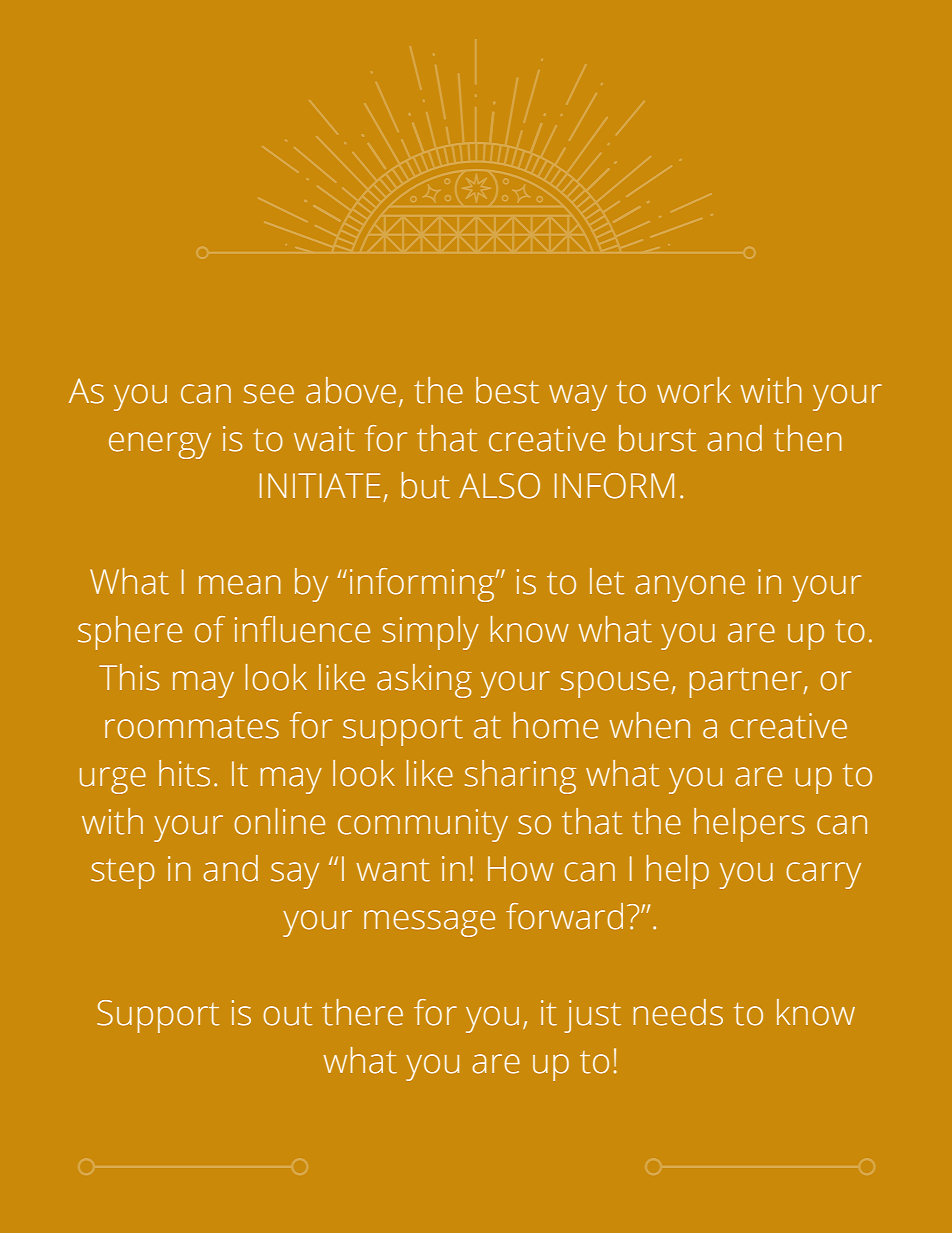  What do you see at coordinates (423, 825) in the page?
I see `community` at bounding box center [423, 825].
